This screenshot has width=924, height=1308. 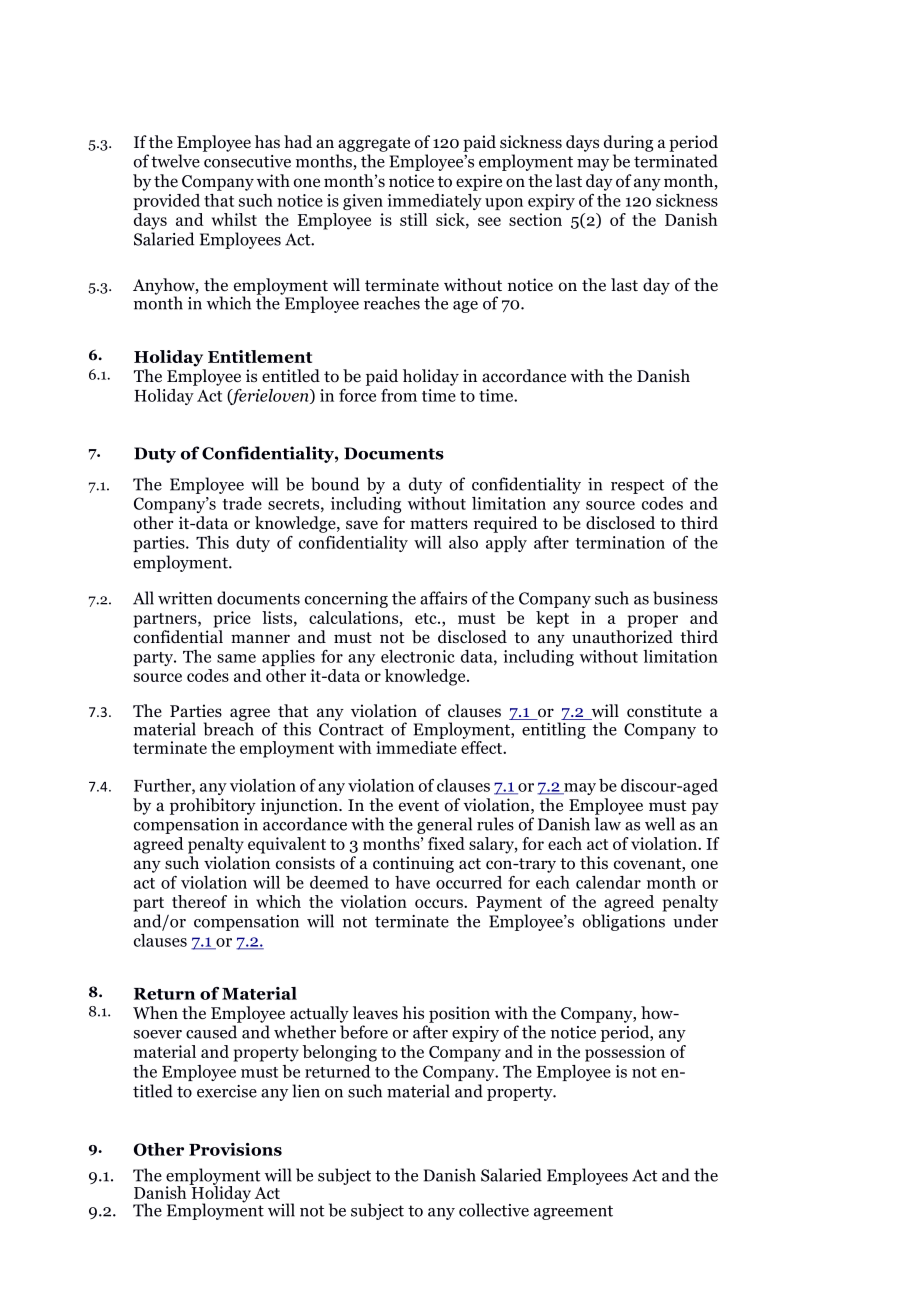 What do you see at coordinates (628, 143) in the screenshot?
I see `during` at bounding box center [628, 143].
